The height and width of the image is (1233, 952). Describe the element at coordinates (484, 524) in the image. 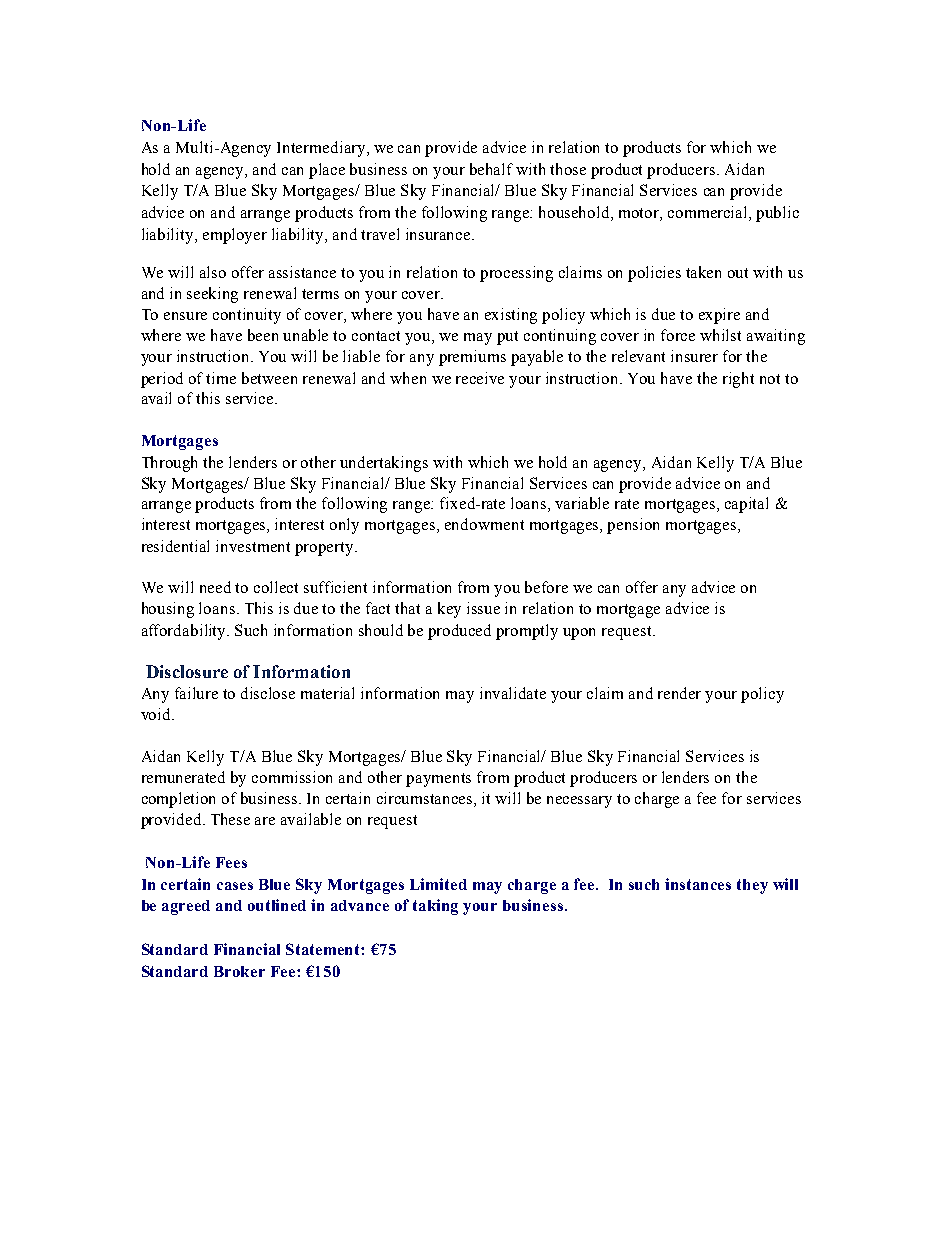

I see `endowment` at that location.
